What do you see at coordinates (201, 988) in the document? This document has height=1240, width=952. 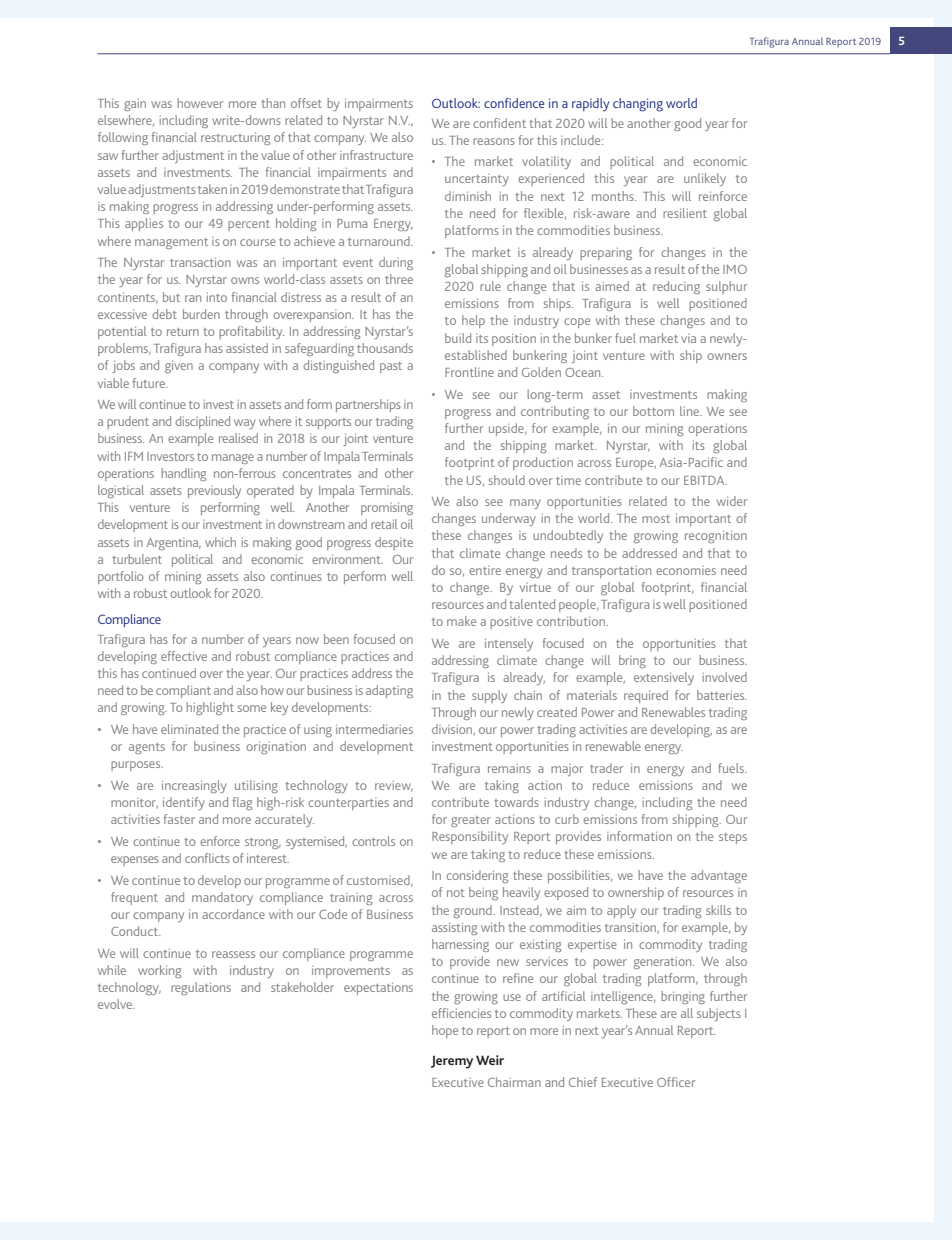 I see `regulations` at bounding box center [201, 988].
